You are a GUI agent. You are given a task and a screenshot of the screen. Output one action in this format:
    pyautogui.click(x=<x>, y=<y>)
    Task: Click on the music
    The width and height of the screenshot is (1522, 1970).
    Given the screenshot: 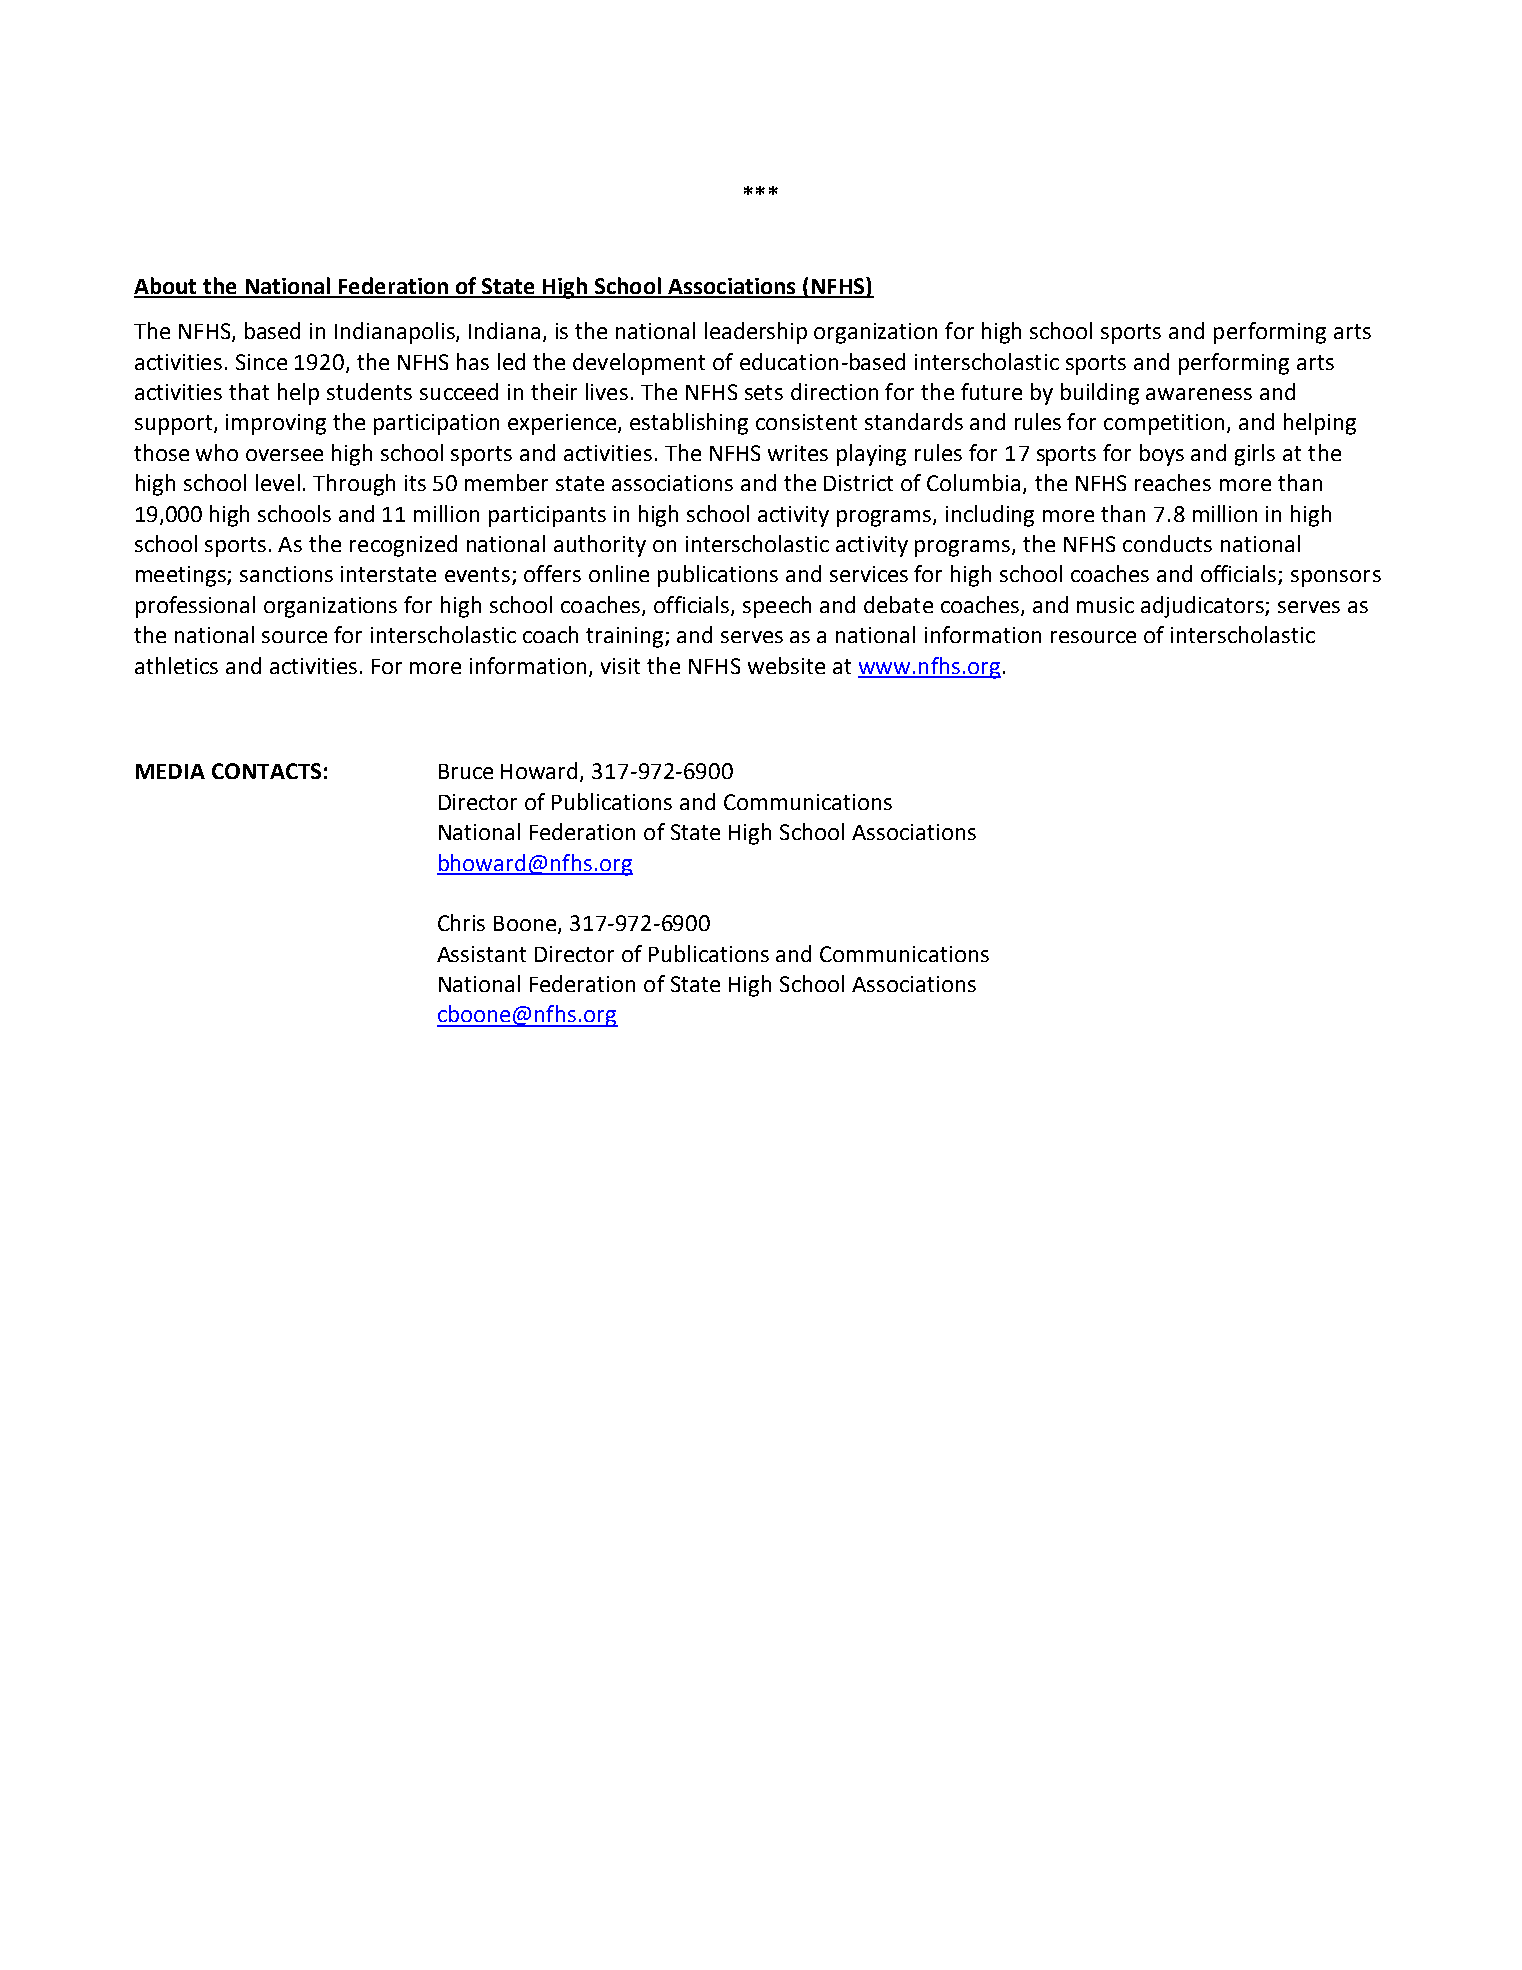 What is the action you would take?
    pyautogui.click(x=1105, y=605)
